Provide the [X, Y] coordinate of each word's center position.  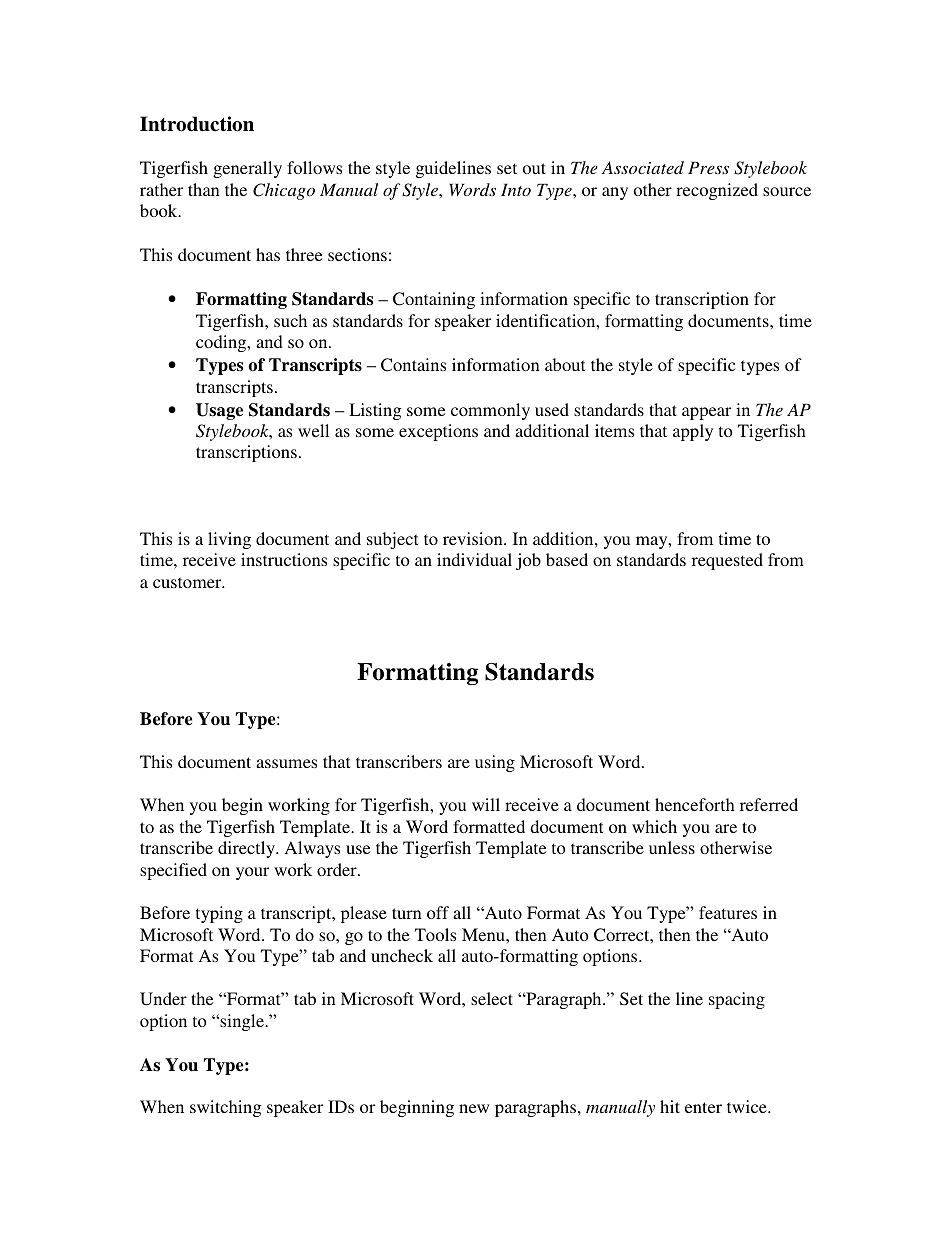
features [728, 912]
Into [516, 189]
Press [708, 167]
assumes [286, 763]
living [229, 540]
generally [247, 169]
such [290, 320]
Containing [434, 300]
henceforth [695, 804]
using [495, 763]
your [252, 873]
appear [706, 413]
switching [225, 1108]
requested [727, 561]
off [438, 912]
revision [474, 538]
